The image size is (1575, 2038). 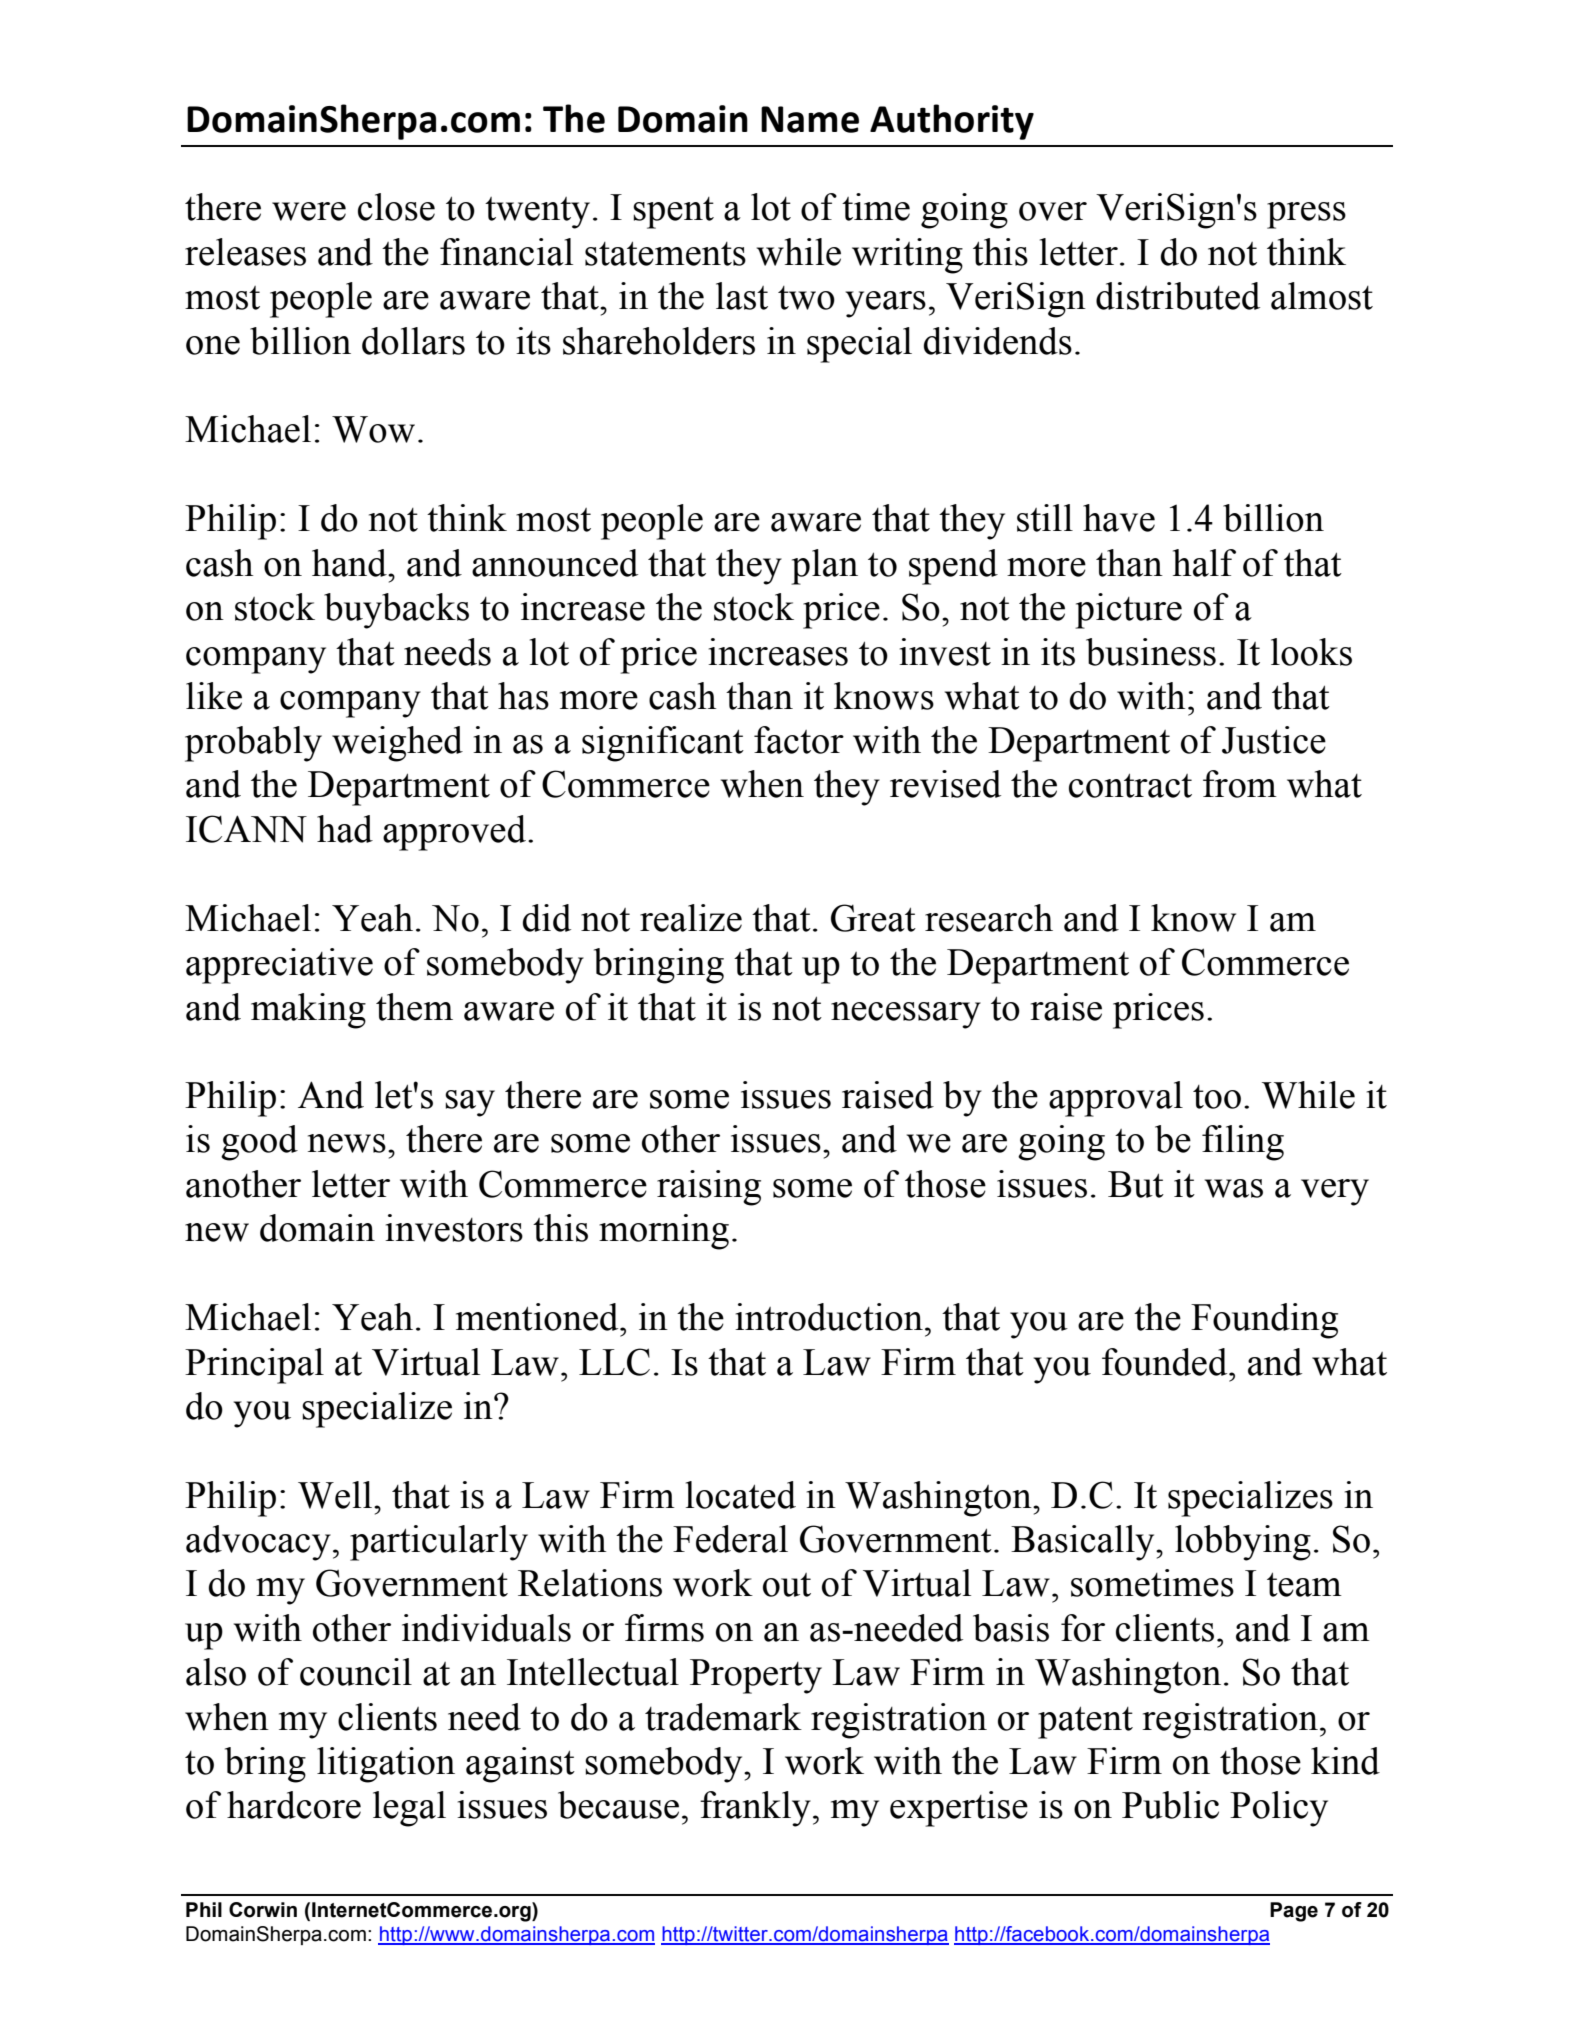 What do you see at coordinates (806, 298) in the image?
I see `two` at bounding box center [806, 298].
